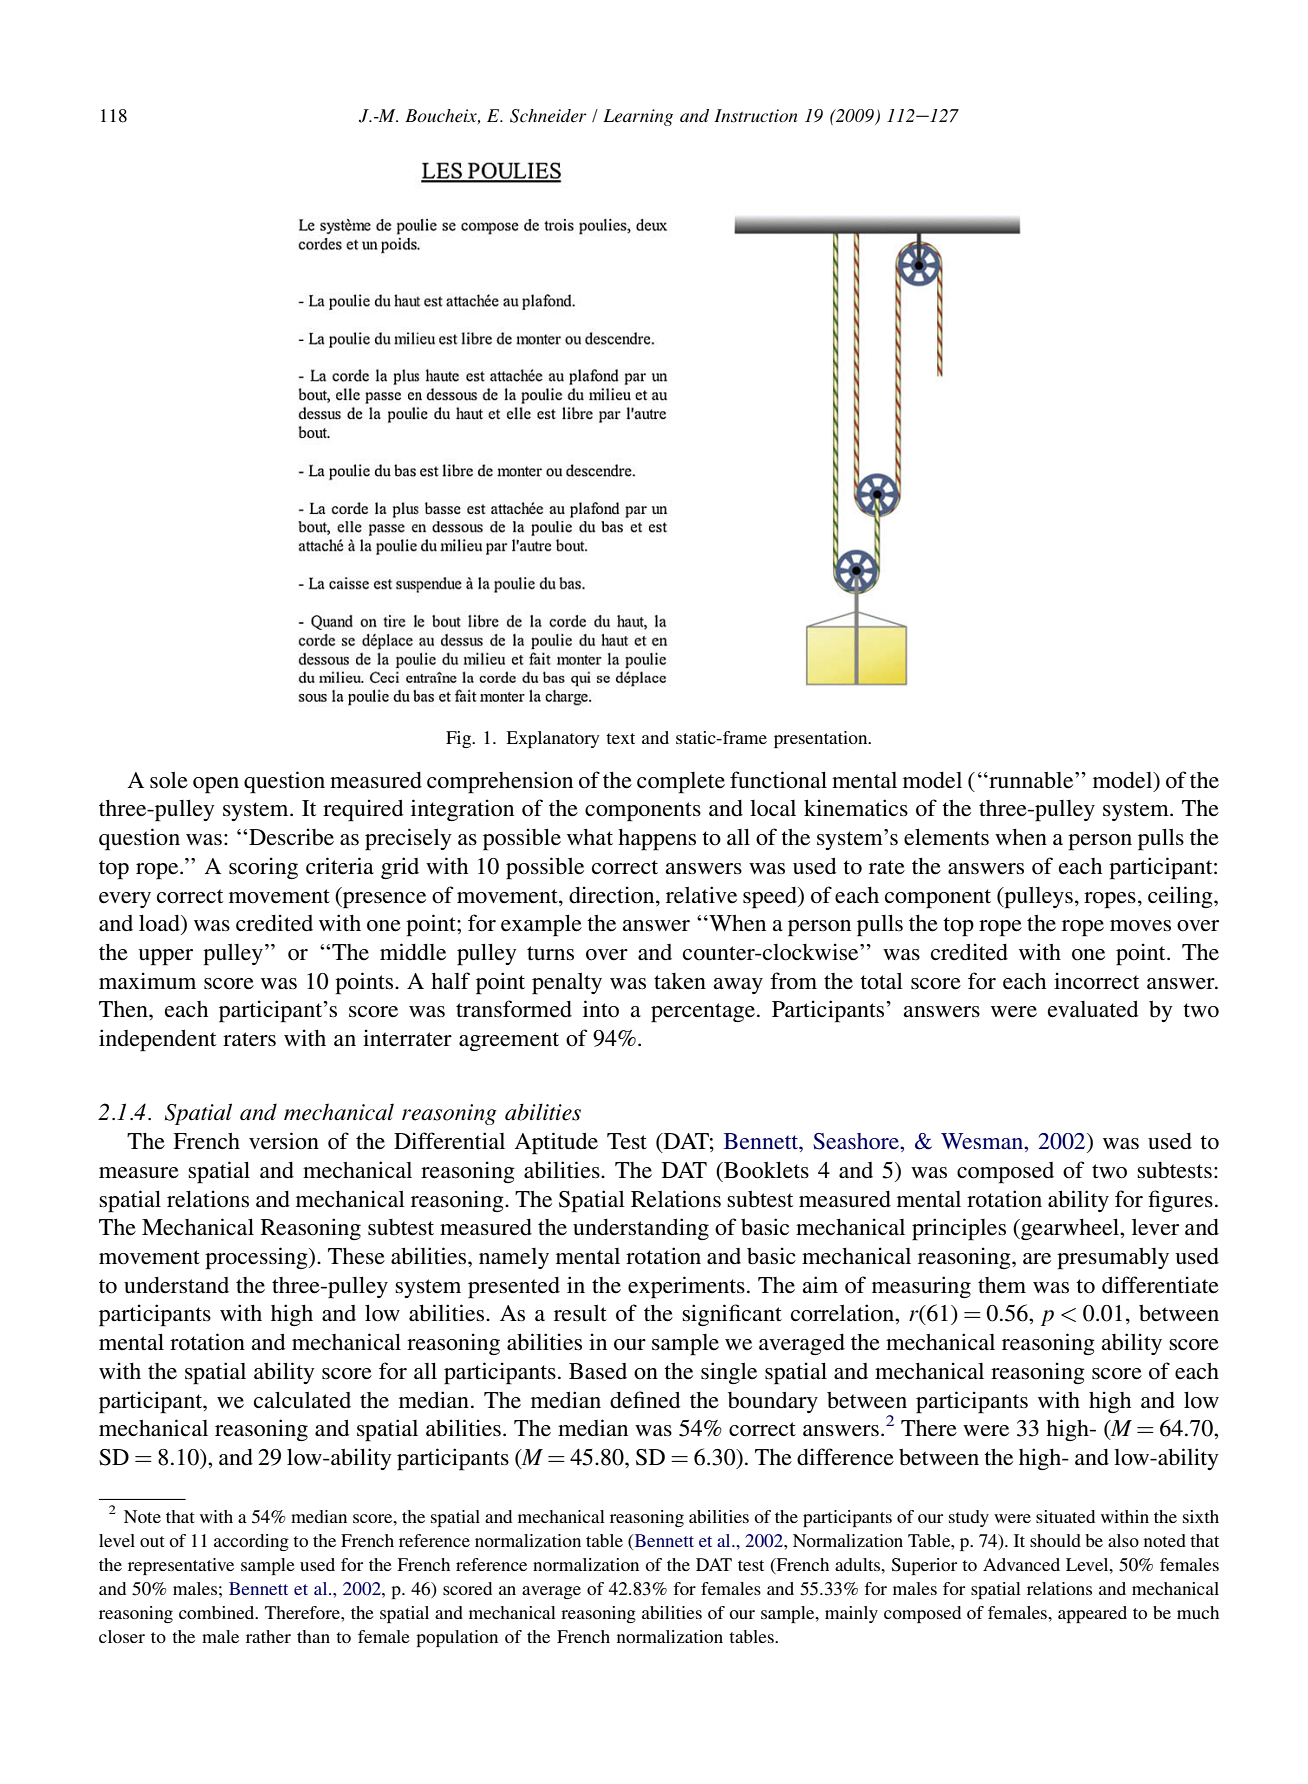 This document has width=1308, height=1784. I want to click on text, so click(620, 738).
